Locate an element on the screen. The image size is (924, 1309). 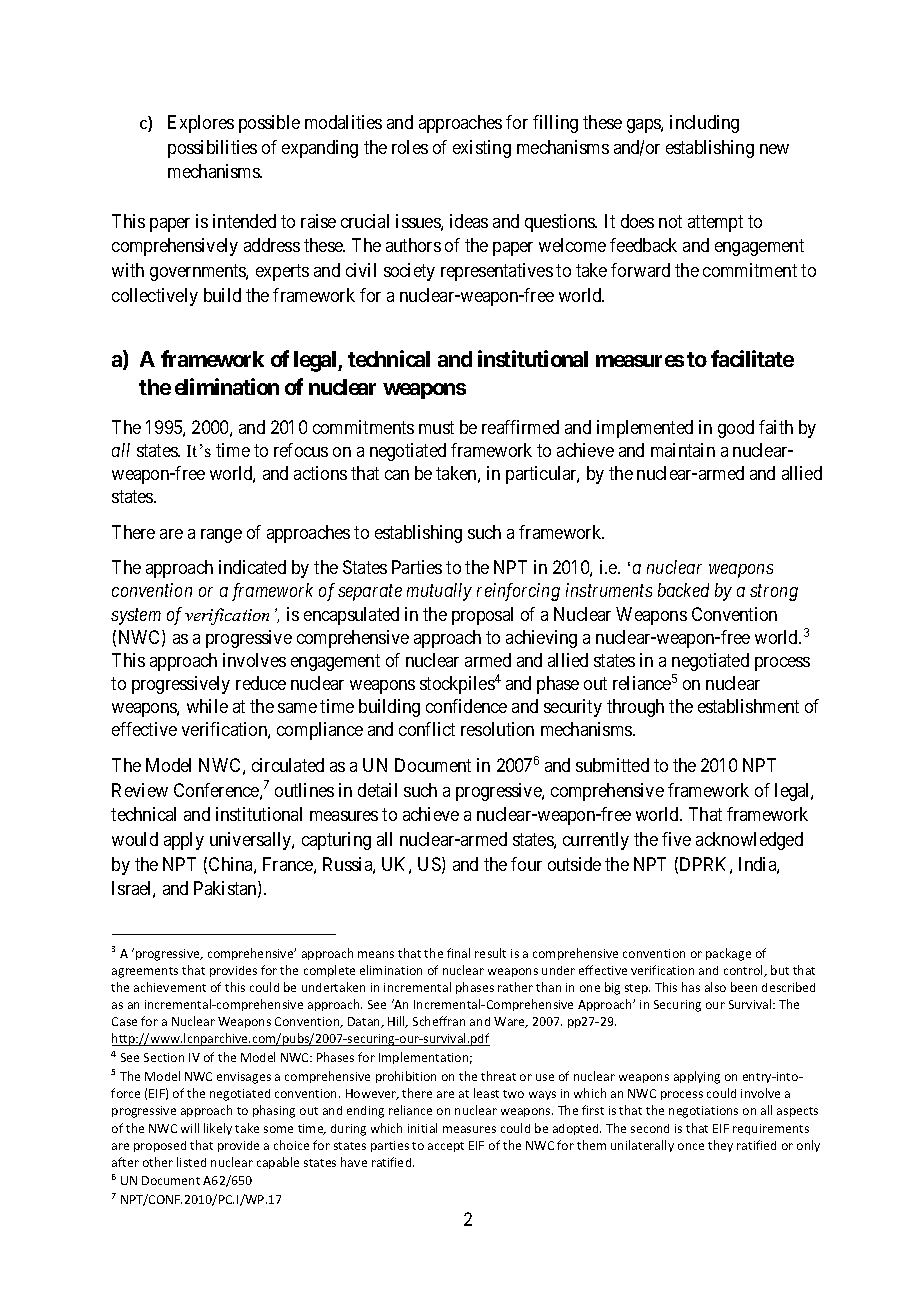
proposal is located at coordinates (482, 616).
